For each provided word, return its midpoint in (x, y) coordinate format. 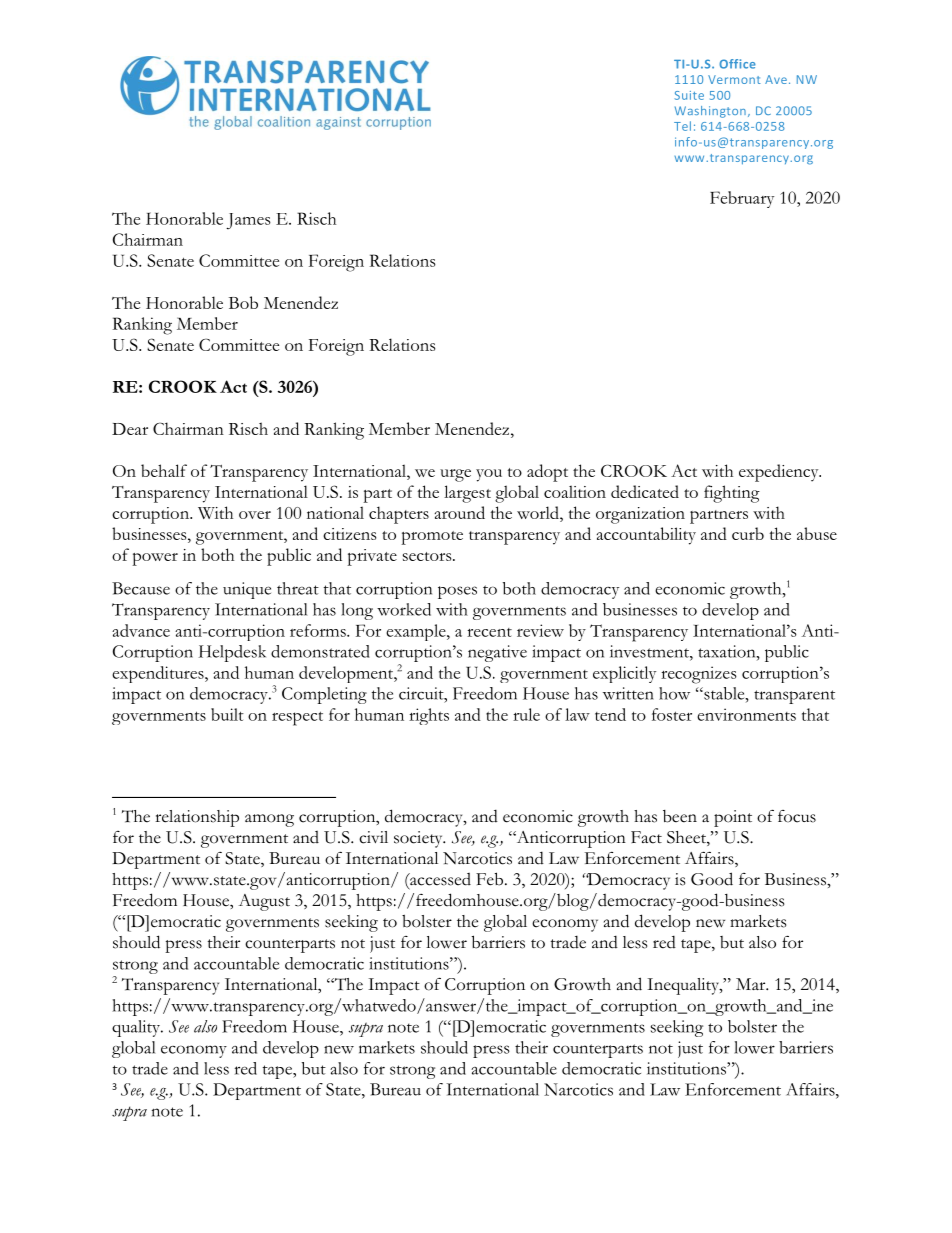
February (742, 199)
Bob (243, 302)
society (419, 839)
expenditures (159, 674)
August (264, 902)
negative (497, 653)
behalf (164, 470)
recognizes (699, 675)
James (248, 221)
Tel (682, 126)
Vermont (734, 79)
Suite (689, 95)
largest (467, 494)
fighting (732, 494)
